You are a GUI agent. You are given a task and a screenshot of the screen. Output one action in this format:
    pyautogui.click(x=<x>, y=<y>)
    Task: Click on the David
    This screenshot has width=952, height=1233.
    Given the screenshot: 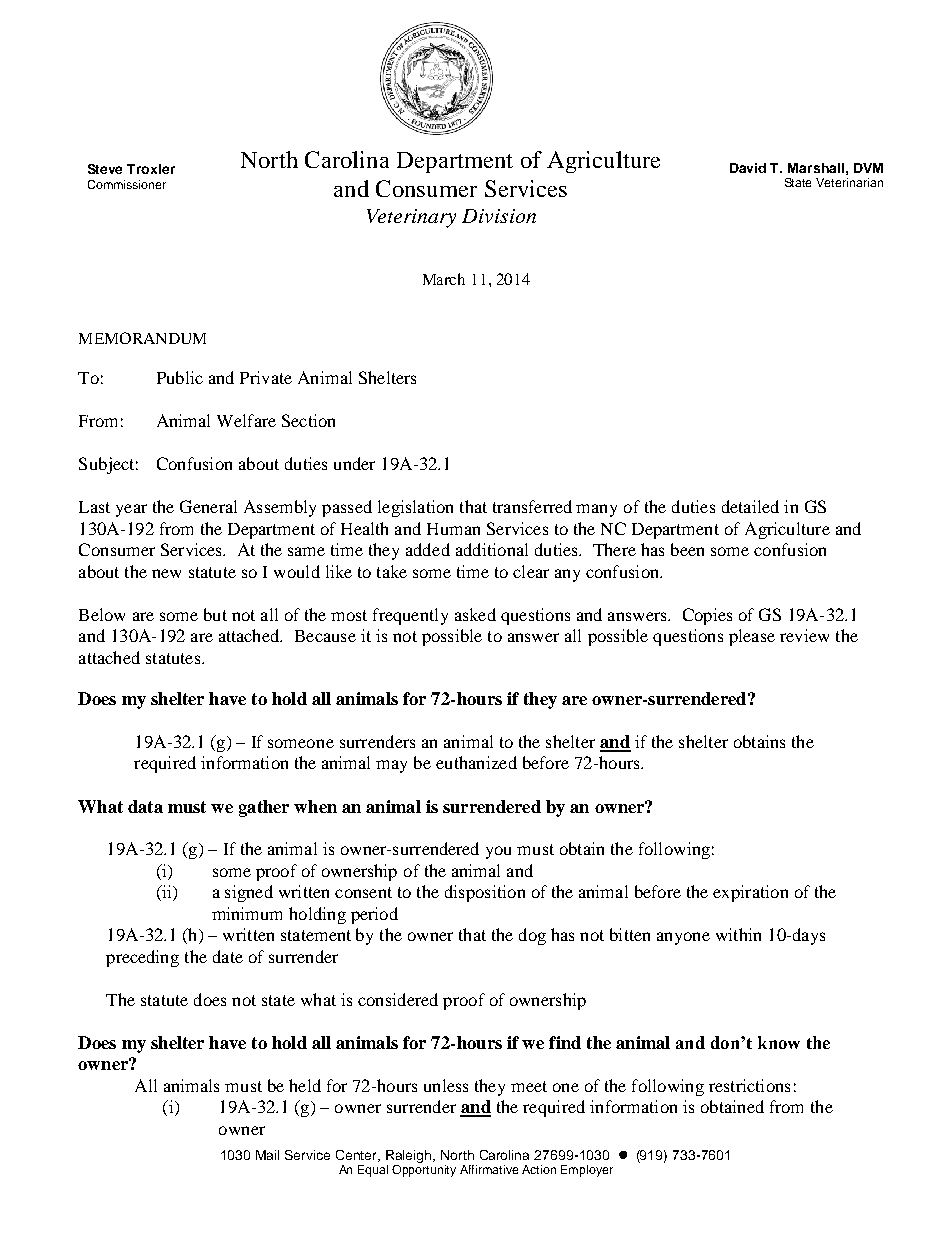 What is the action you would take?
    pyautogui.click(x=748, y=168)
